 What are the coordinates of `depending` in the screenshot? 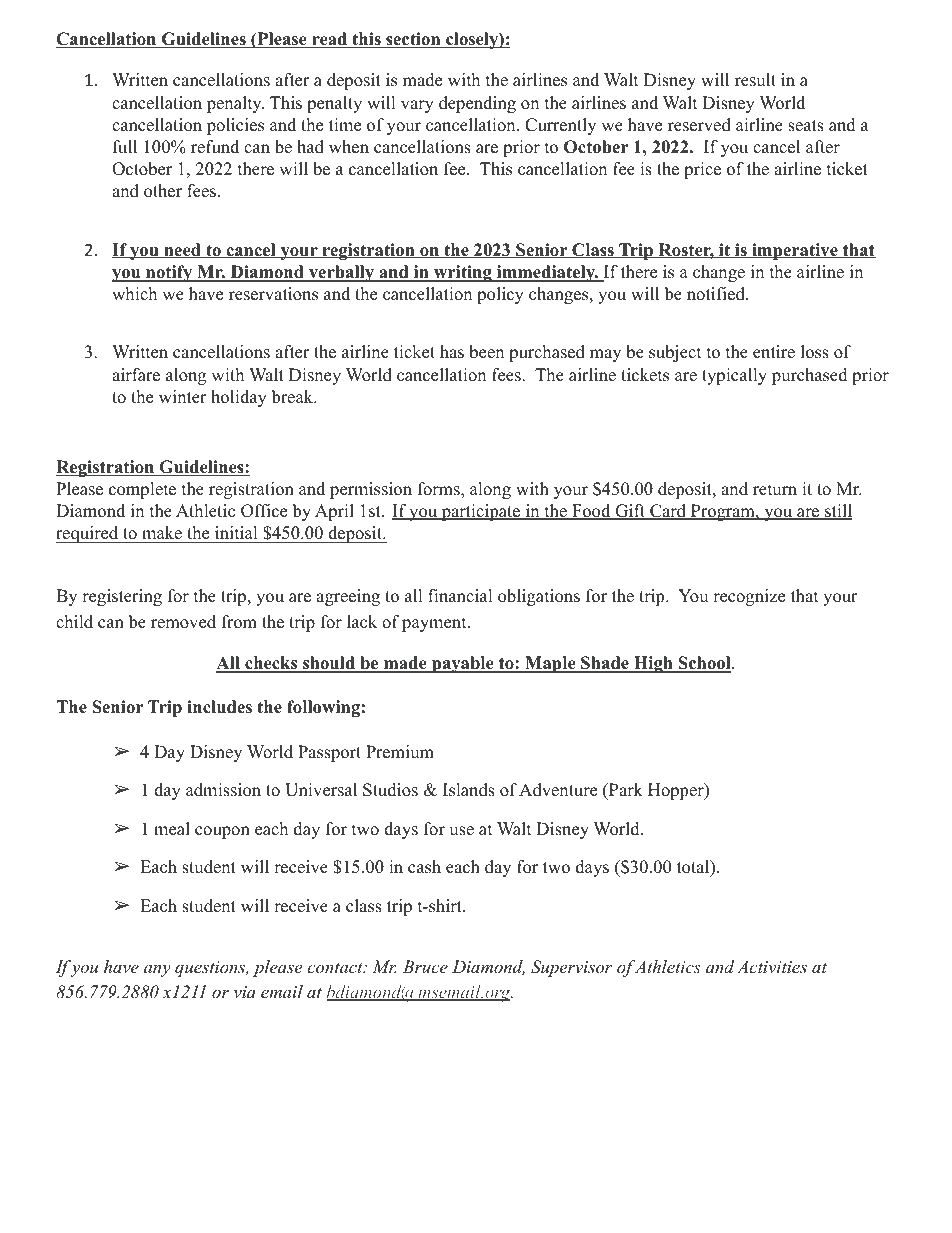 It's located at (477, 104).
